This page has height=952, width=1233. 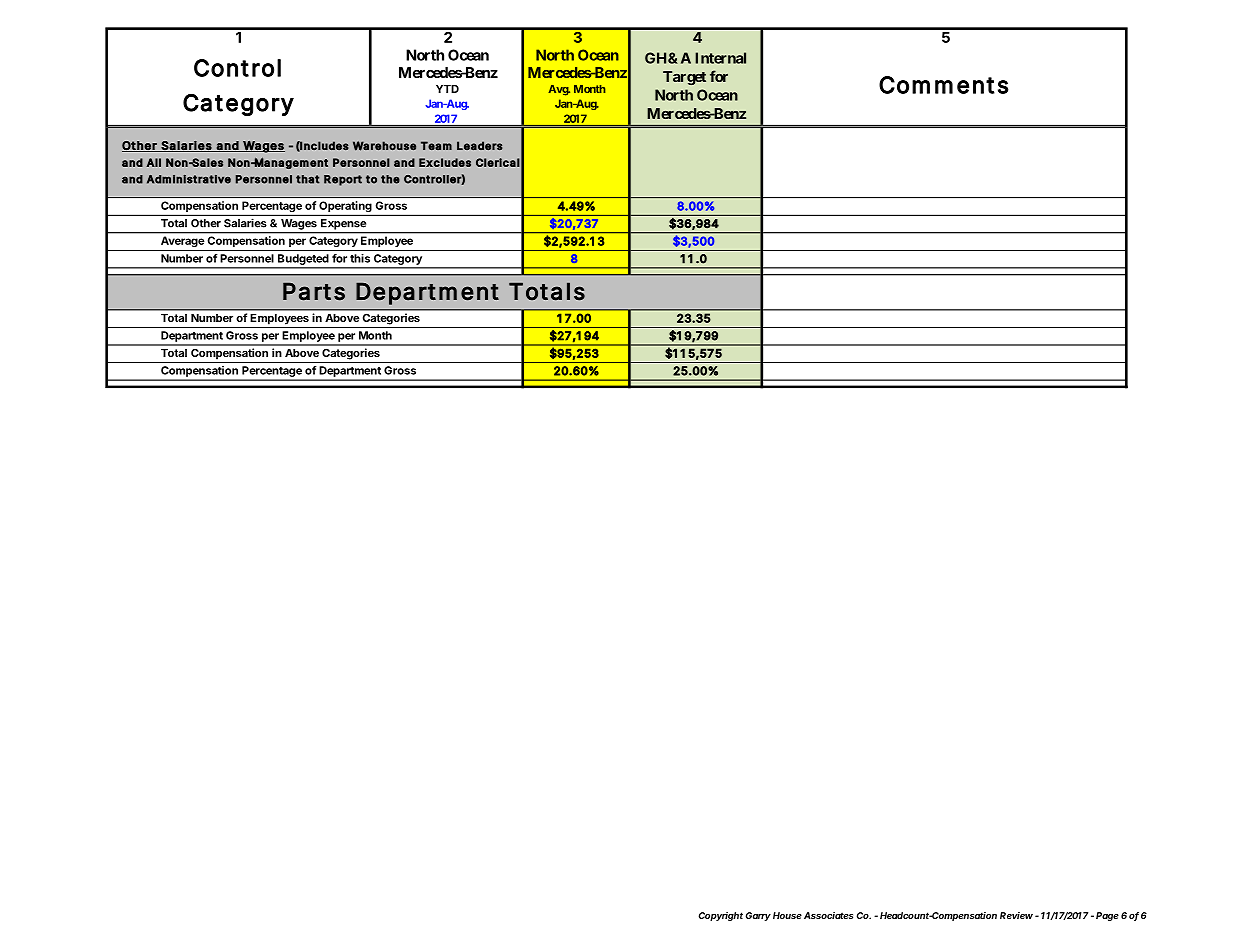 What do you see at coordinates (944, 85) in the page?
I see `Comments` at bounding box center [944, 85].
